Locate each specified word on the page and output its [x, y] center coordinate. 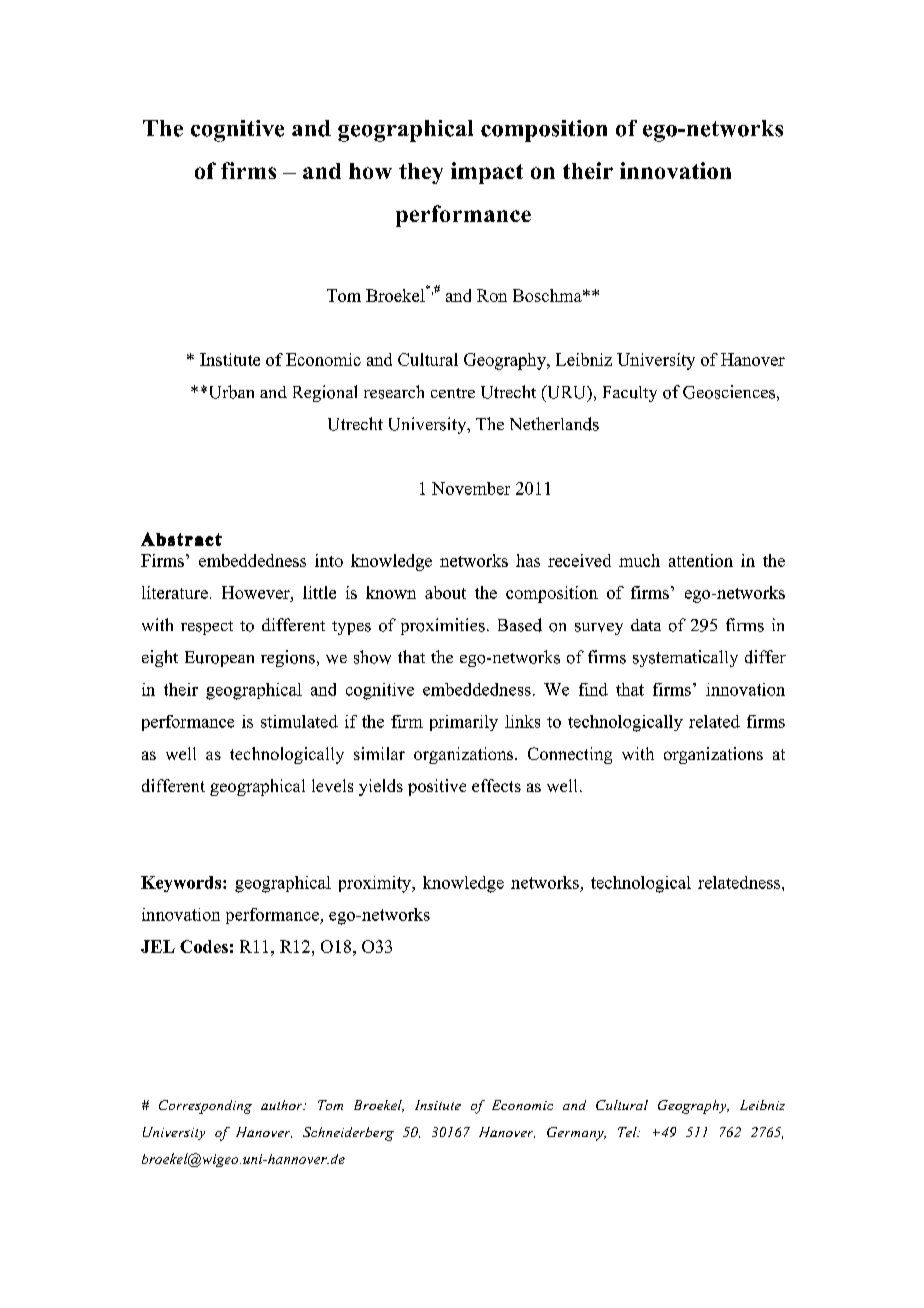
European [219, 659]
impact [487, 173]
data [646, 625]
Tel [628, 1132]
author [283, 1105]
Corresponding [205, 1107]
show [372, 657]
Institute [230, 359]
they [421, 173]
